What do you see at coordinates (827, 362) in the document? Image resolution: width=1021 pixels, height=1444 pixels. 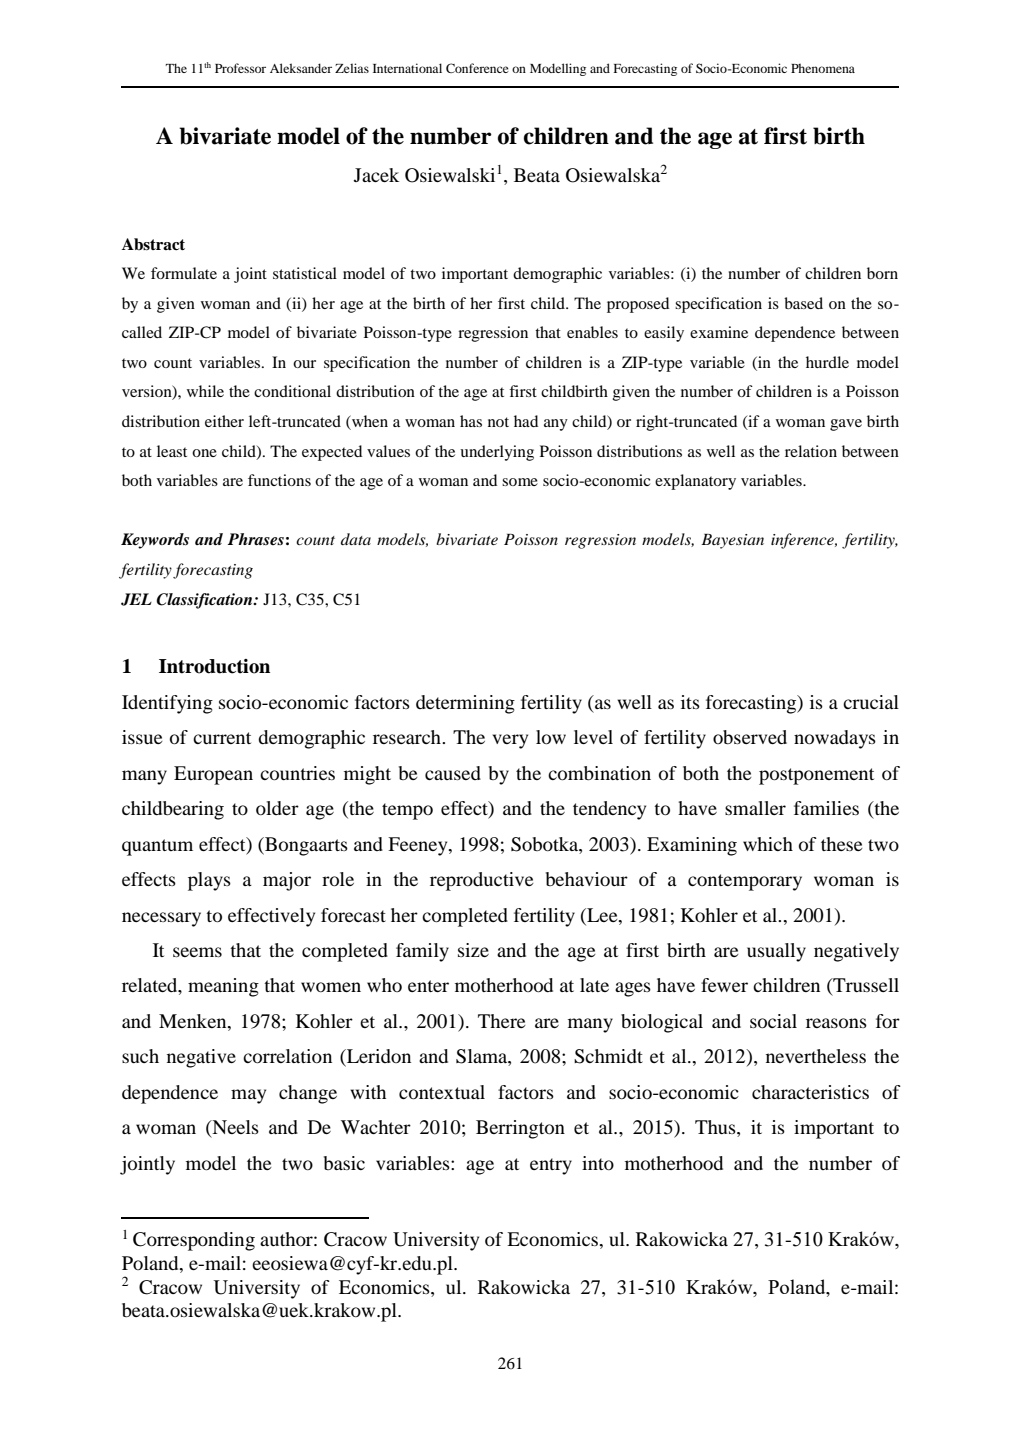 I see `hurdle` at bounding box center [827, 362].
